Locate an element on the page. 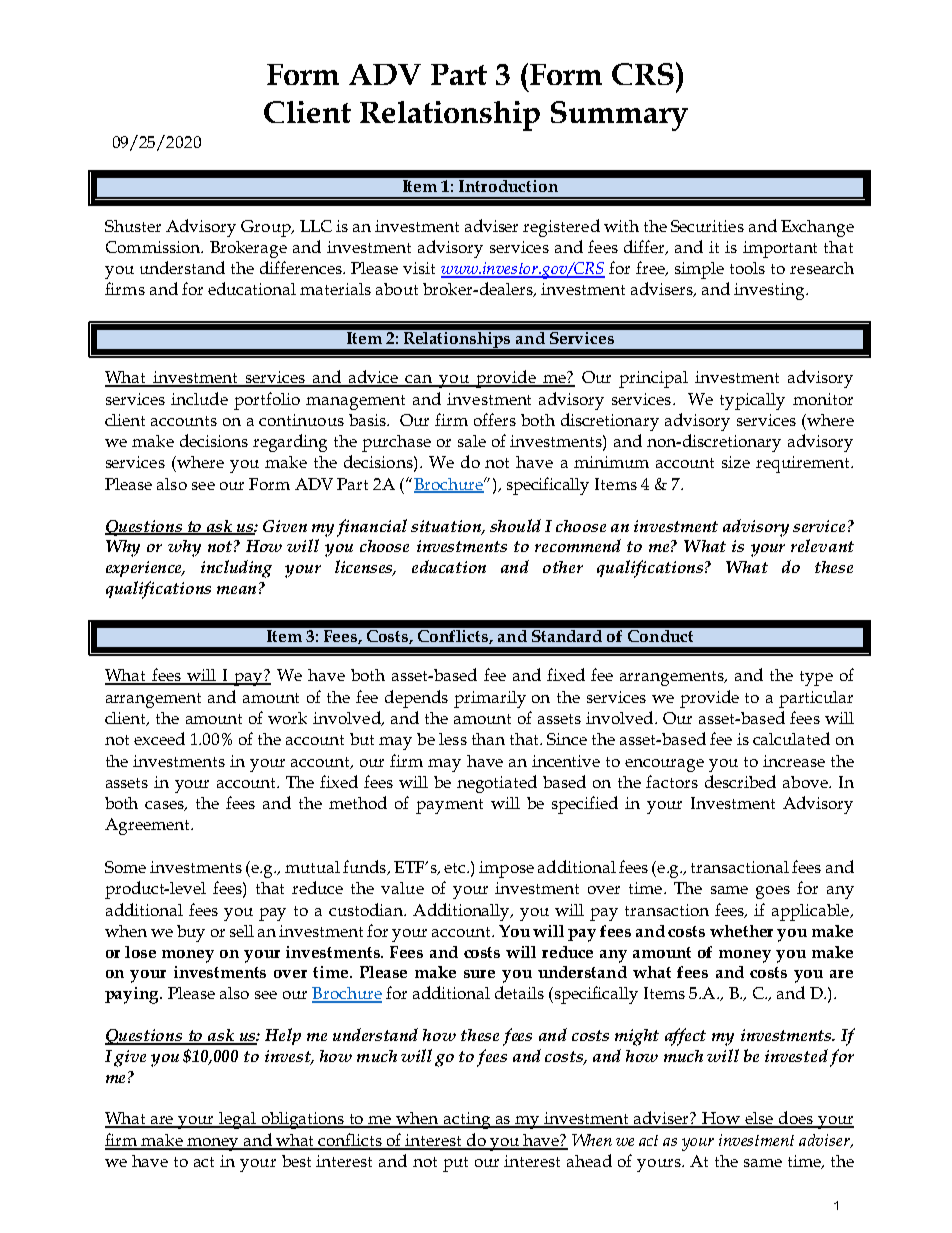 The width and height of the image is (952, 1233). whether is located at coordinates (741, 931).
